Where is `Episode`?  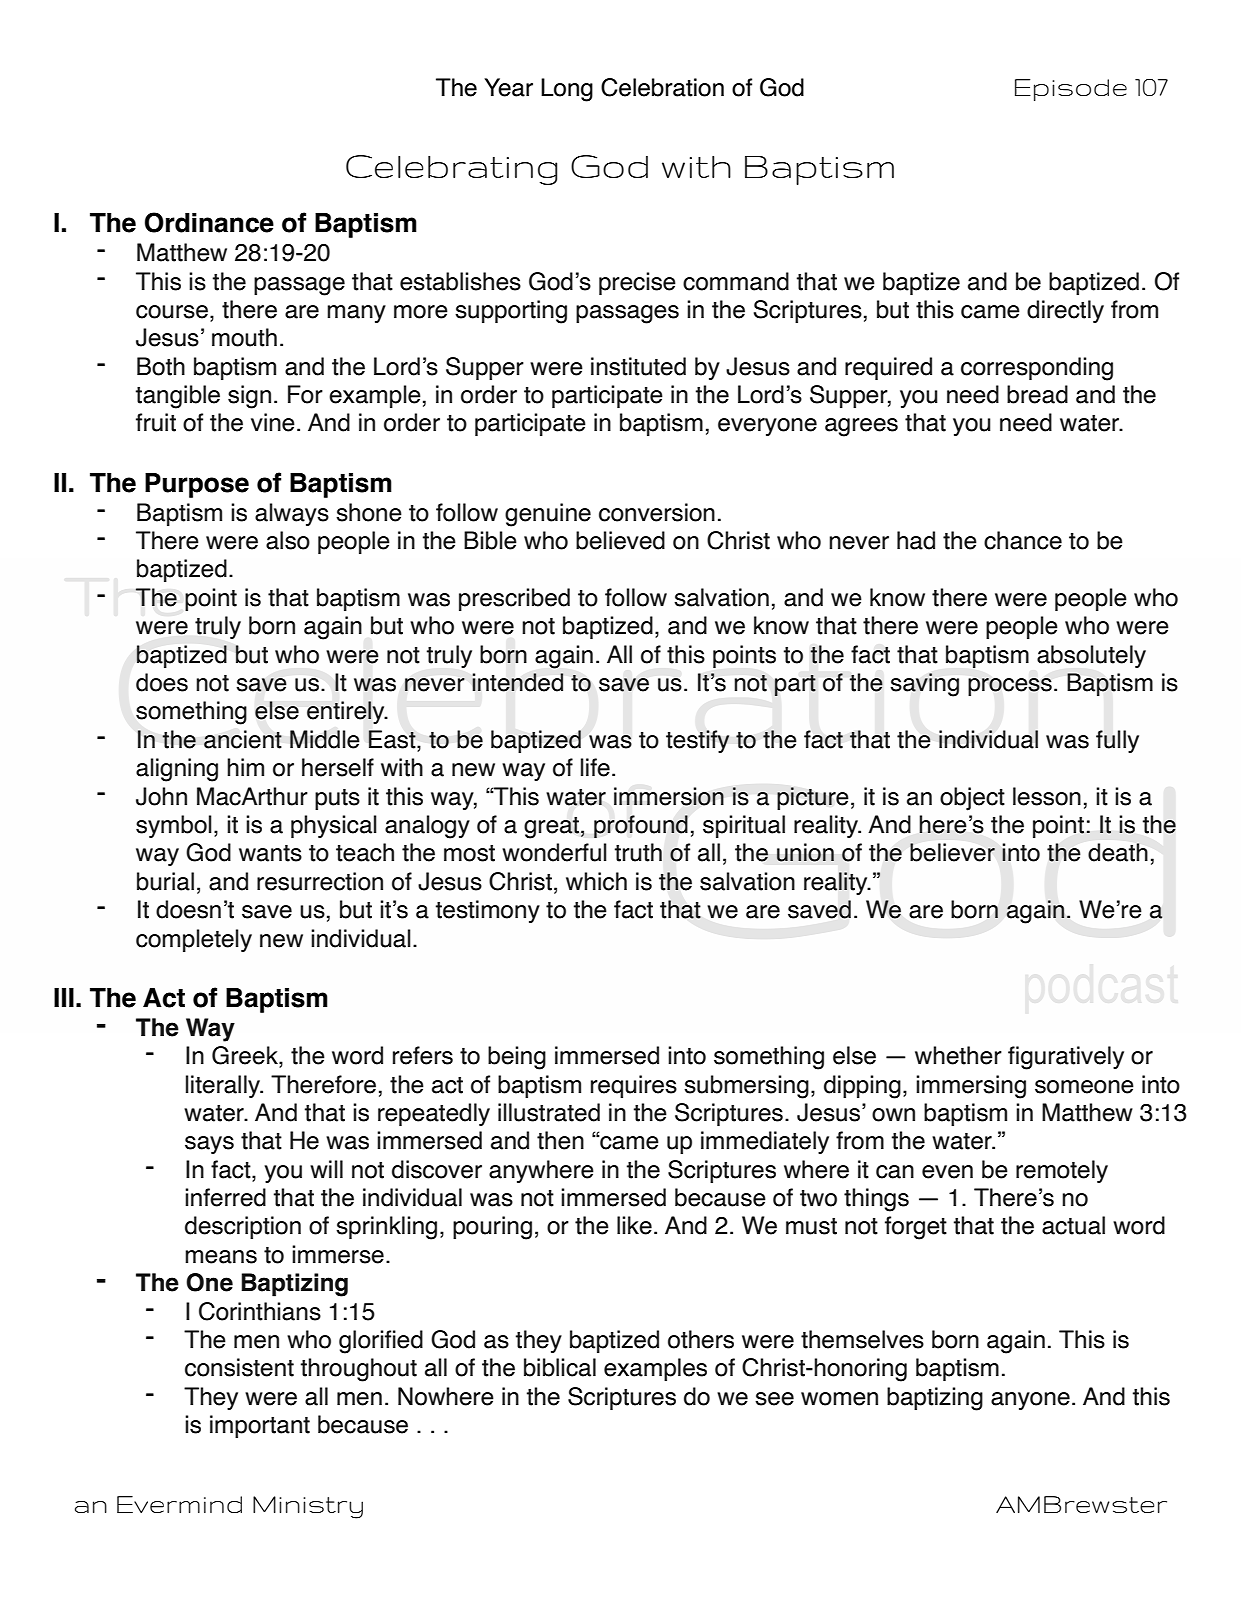
Episode is located at coordinates (1071, 90).
